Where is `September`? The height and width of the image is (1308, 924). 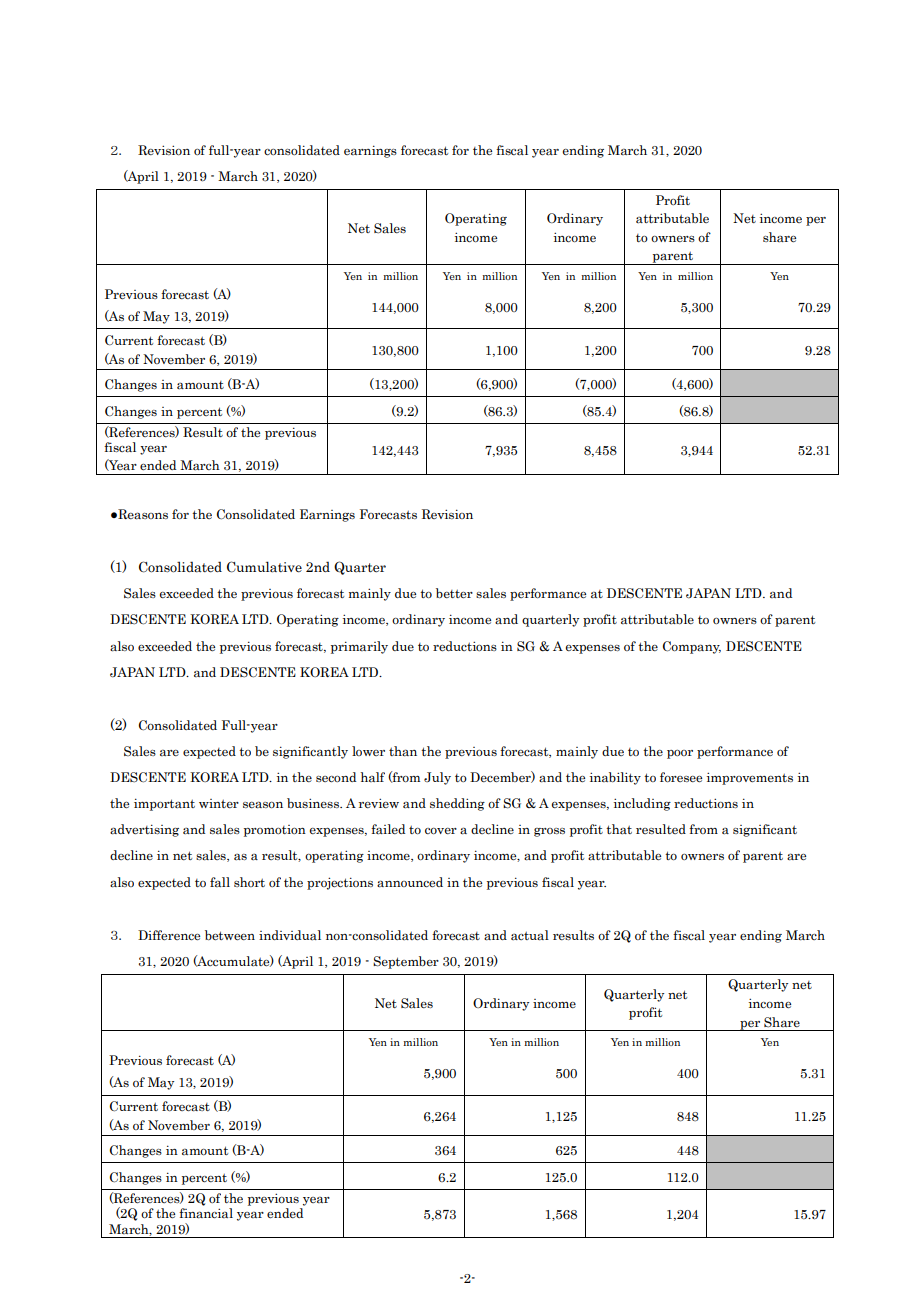 September is located at coordinates (406, 962).
